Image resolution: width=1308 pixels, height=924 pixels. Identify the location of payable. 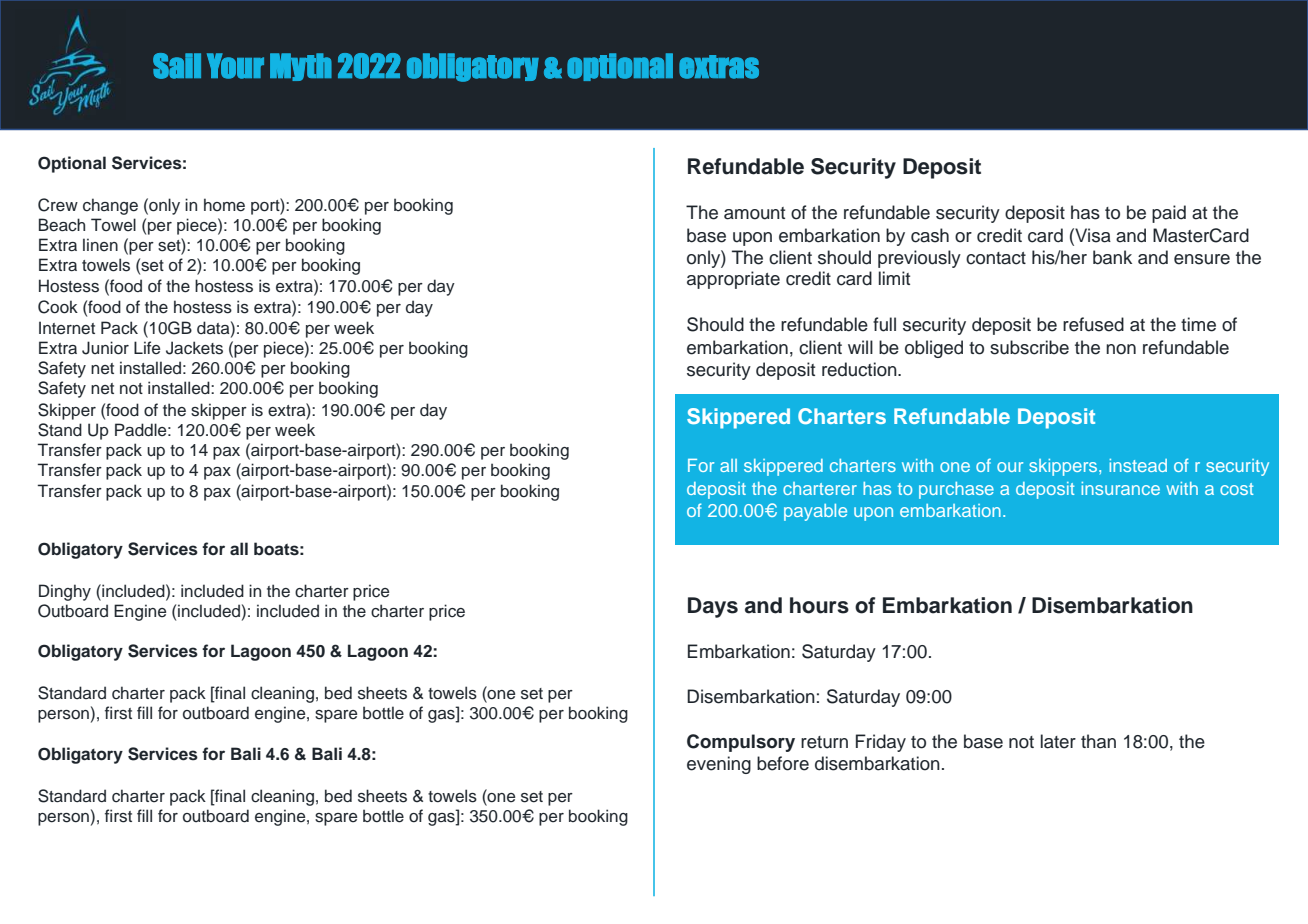
(815, 512).
